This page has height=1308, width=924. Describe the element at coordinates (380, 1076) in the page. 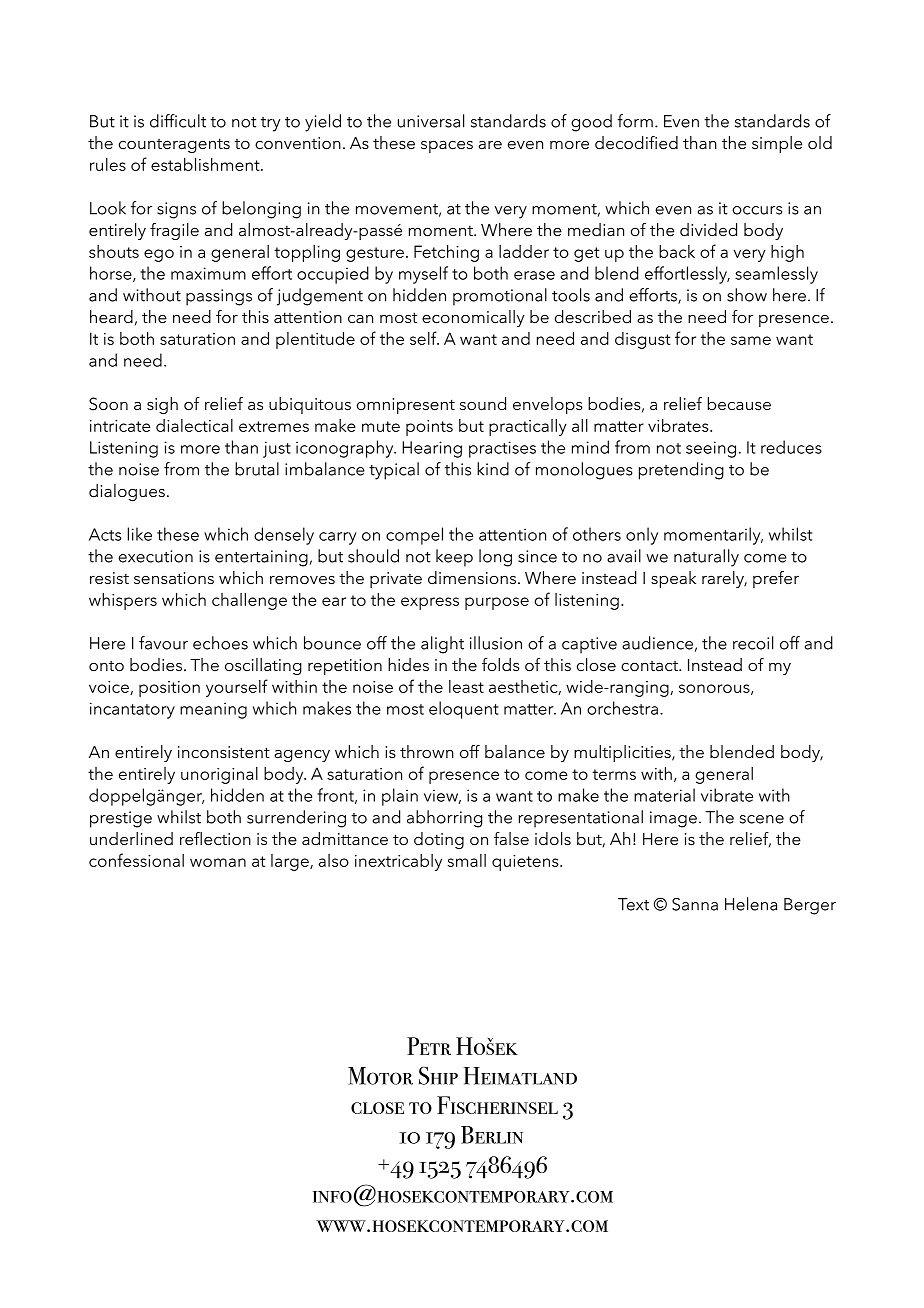

I see `Motor` at that location.
